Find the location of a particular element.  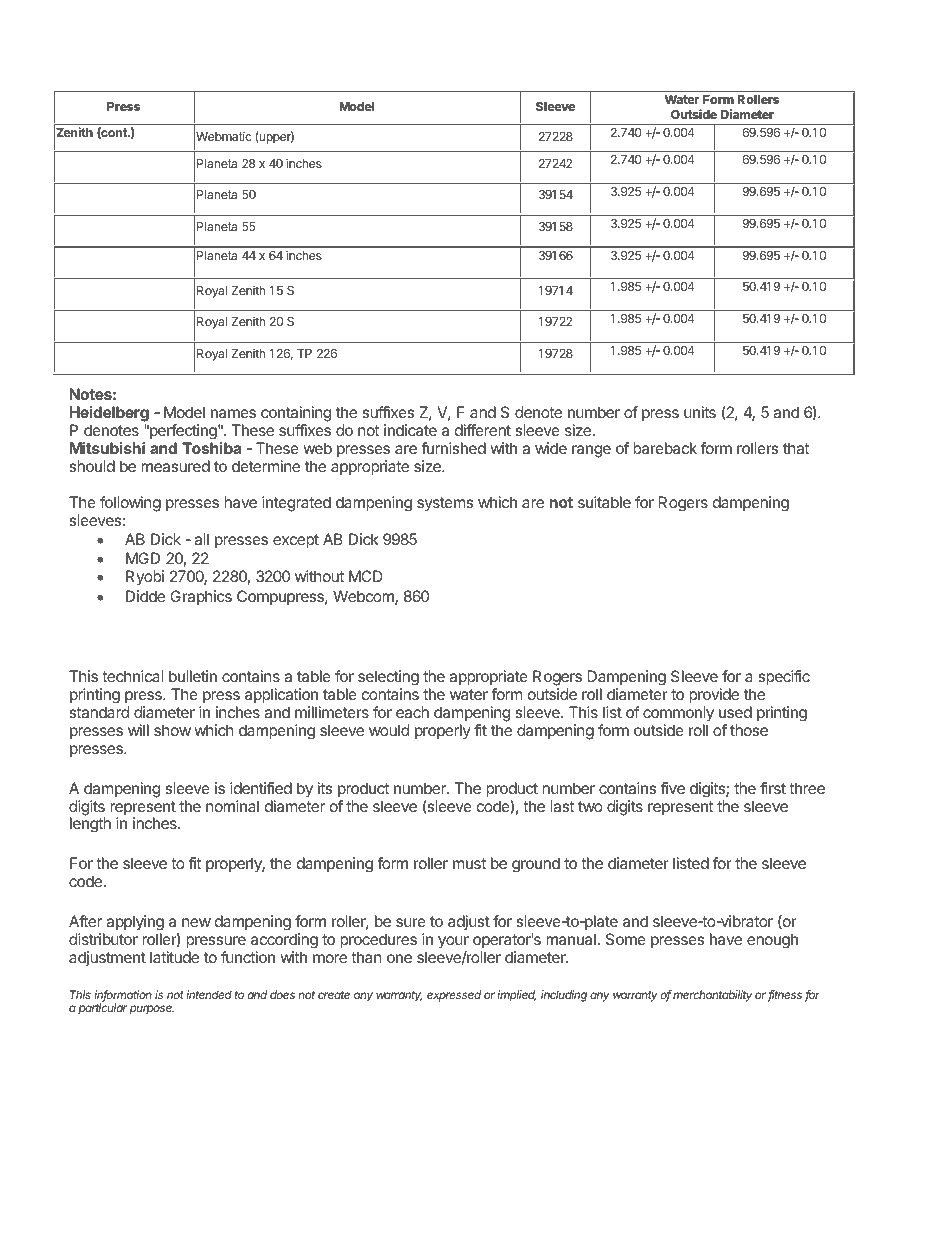

show is located at coordinates (172, 730).
